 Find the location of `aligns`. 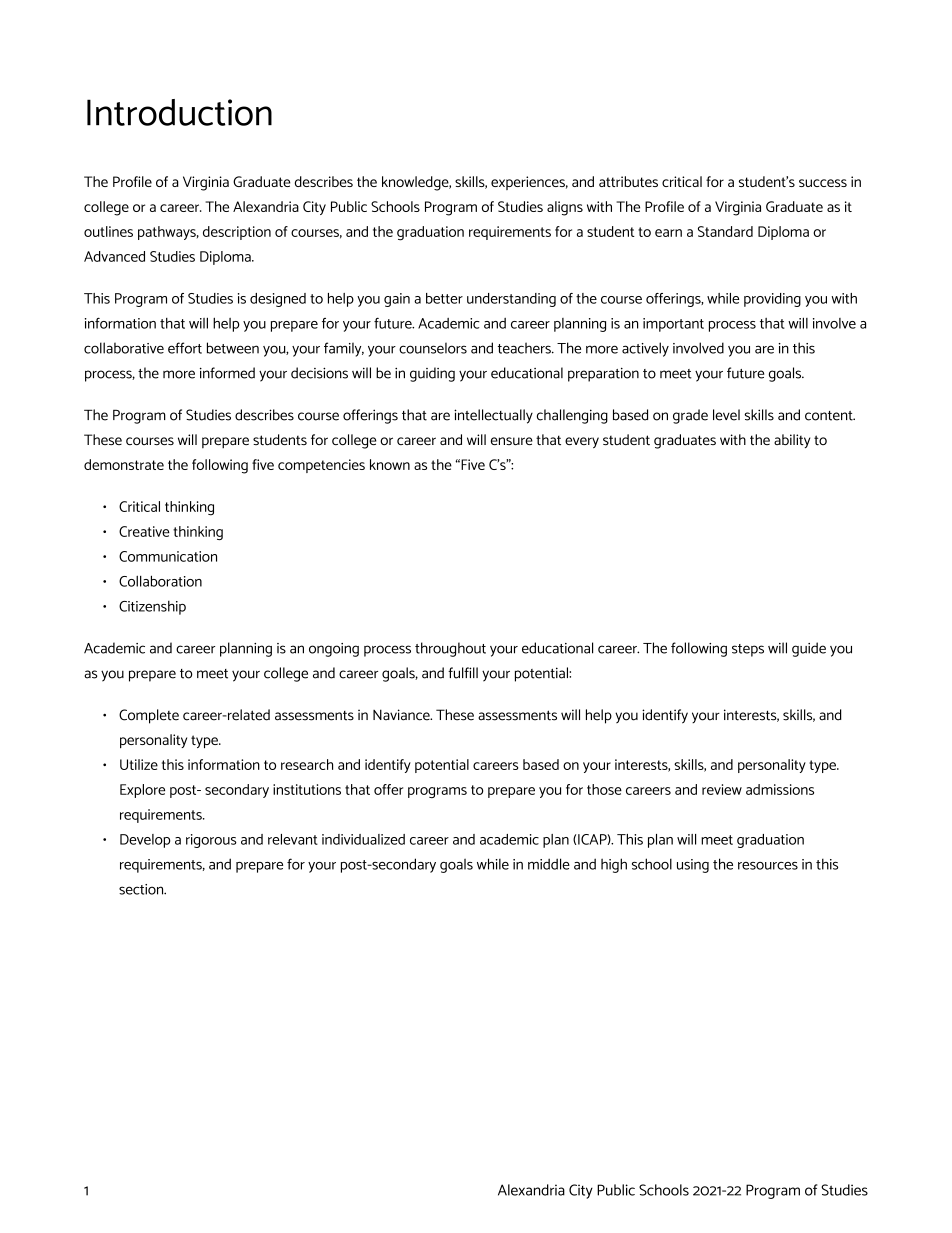

aligns is located at coordinates (565, 208).
